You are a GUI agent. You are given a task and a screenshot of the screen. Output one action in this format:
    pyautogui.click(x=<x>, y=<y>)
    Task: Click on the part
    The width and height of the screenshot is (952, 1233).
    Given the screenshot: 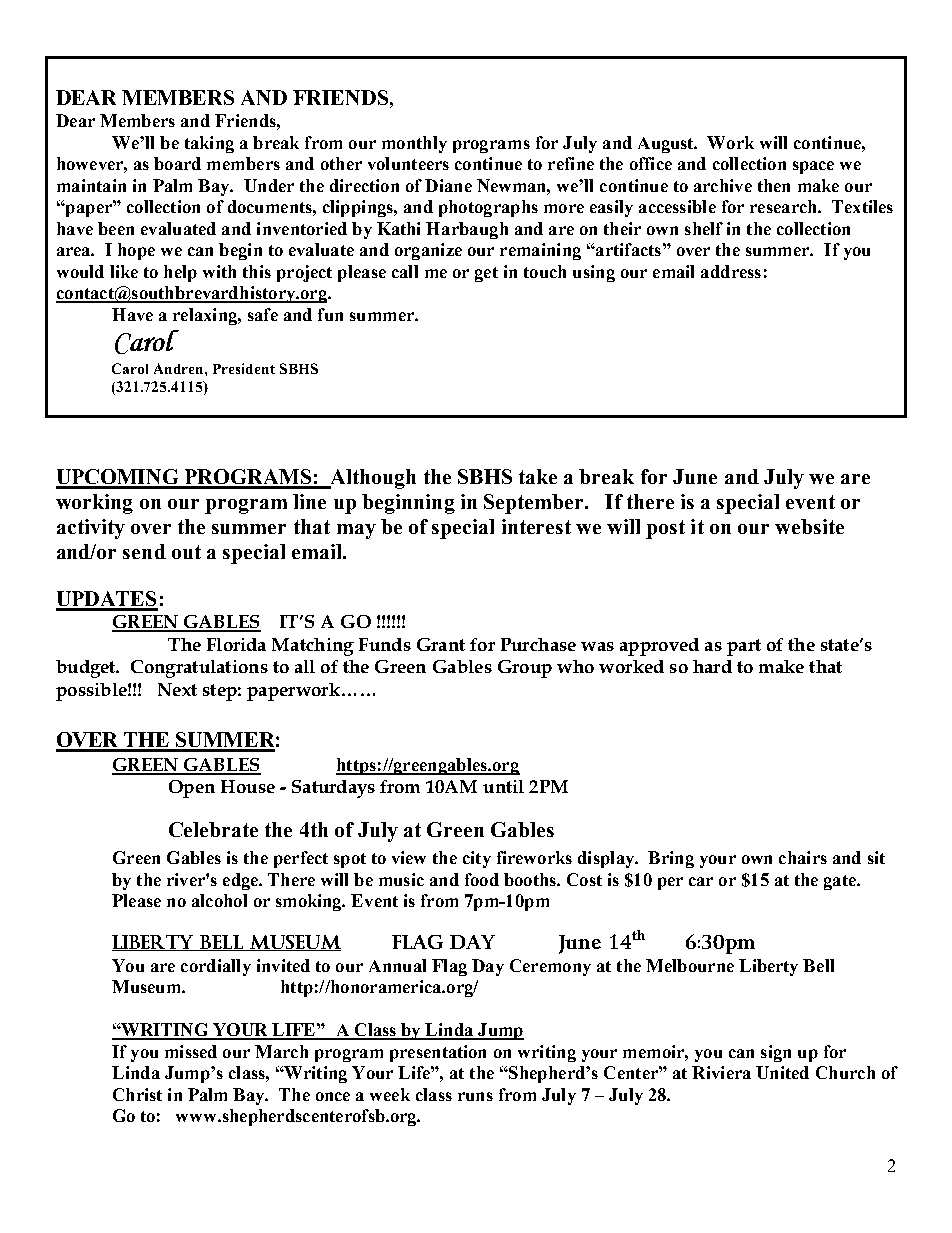 What is the action you would take?
    pyautogui.click(x=744, y=647)
